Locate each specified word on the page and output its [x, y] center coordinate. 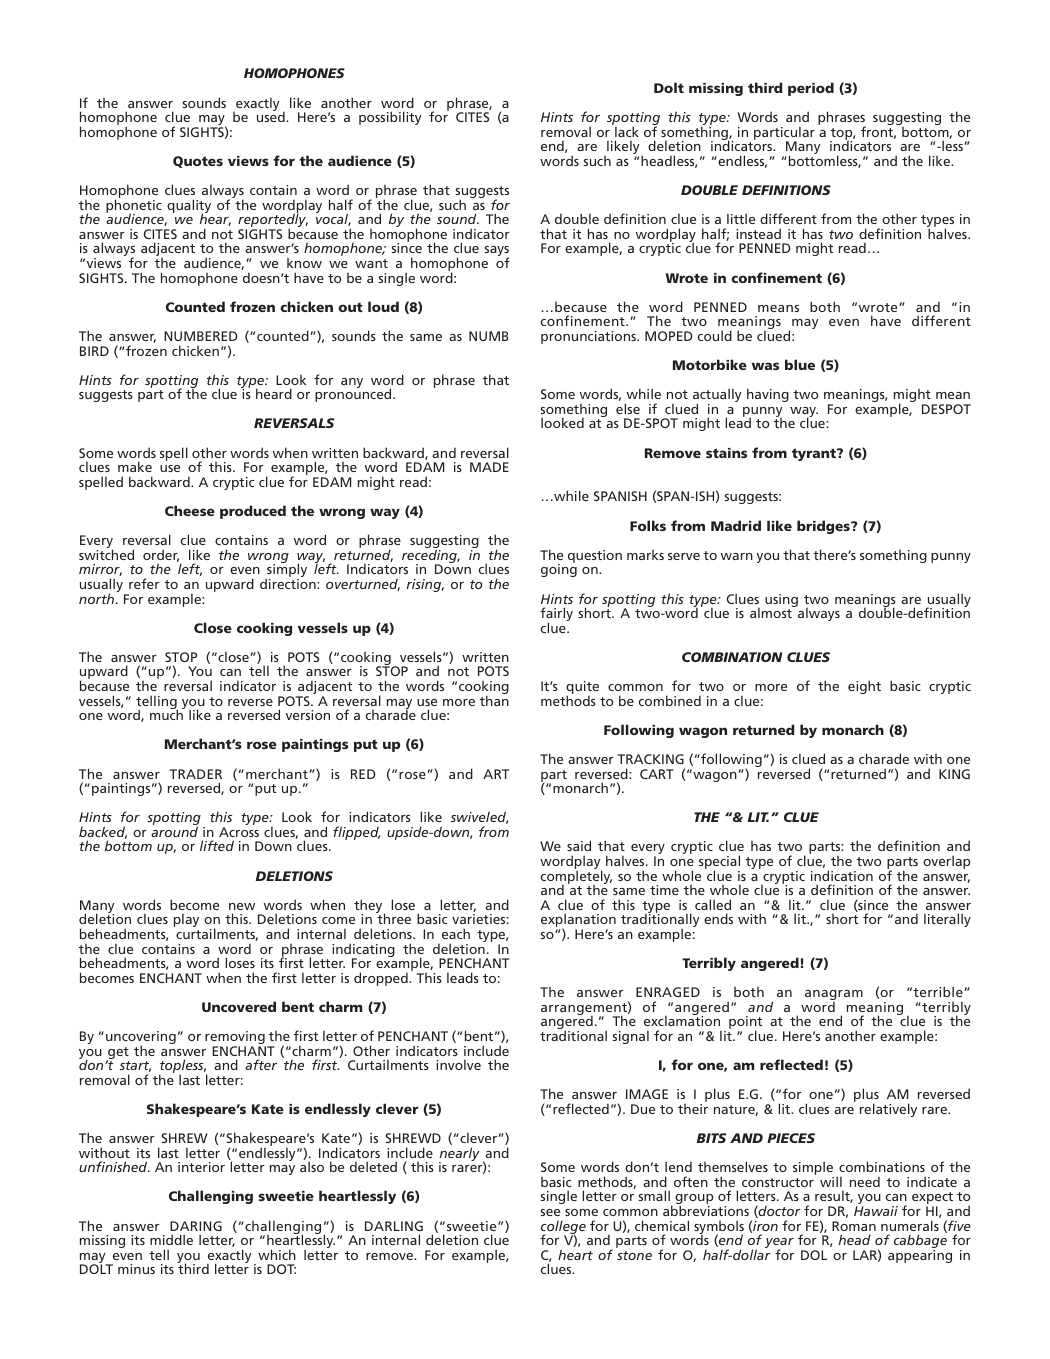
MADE [489, 467]
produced [253, 512]
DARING [196, 1226]
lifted [217, 845]
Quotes [198, 162]
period [811, 89]
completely [576, 877]
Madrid [736, 525]
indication [842, 875]
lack [627, 131]
